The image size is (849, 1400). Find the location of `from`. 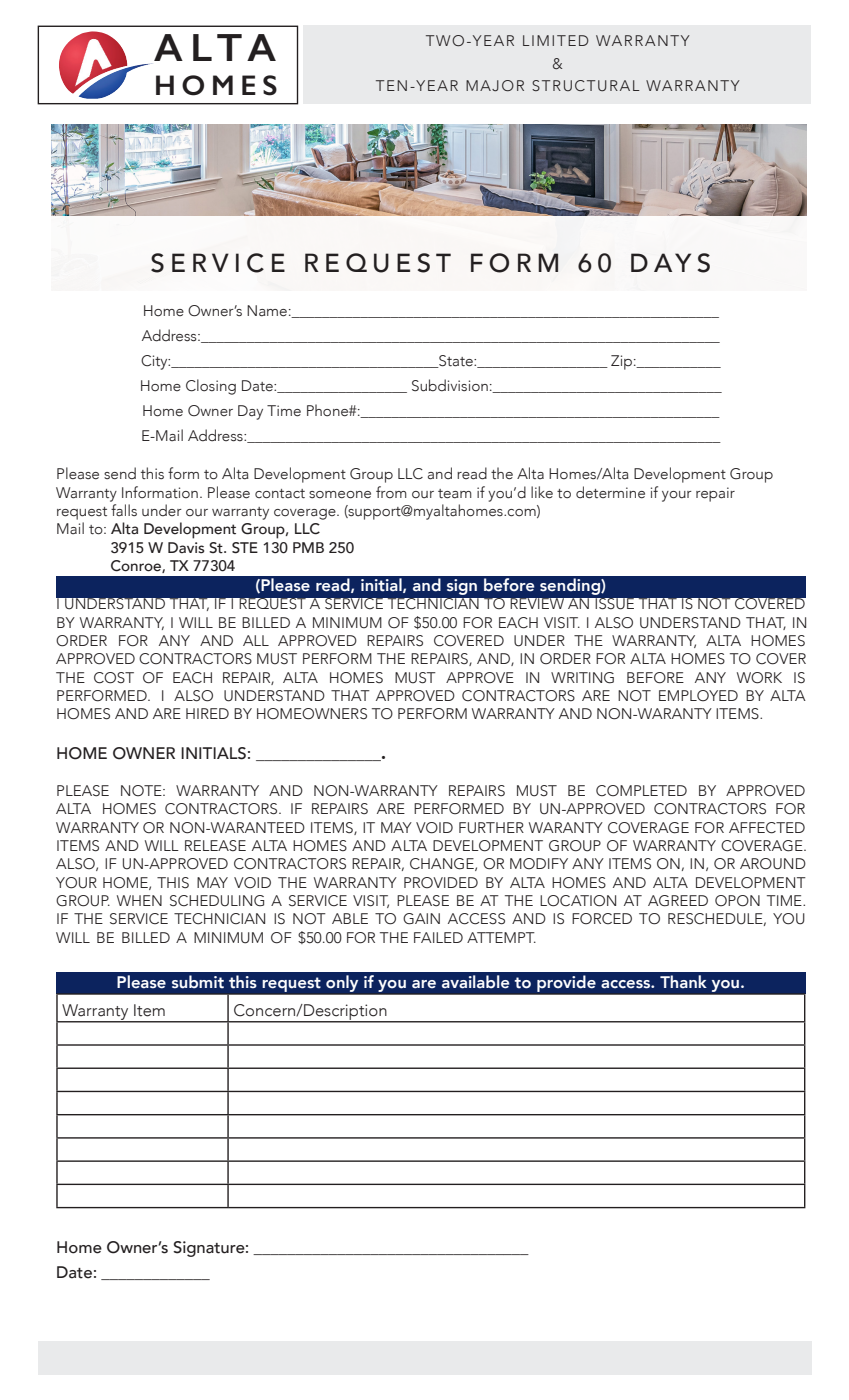

from is located at coordinates (391, 492).
